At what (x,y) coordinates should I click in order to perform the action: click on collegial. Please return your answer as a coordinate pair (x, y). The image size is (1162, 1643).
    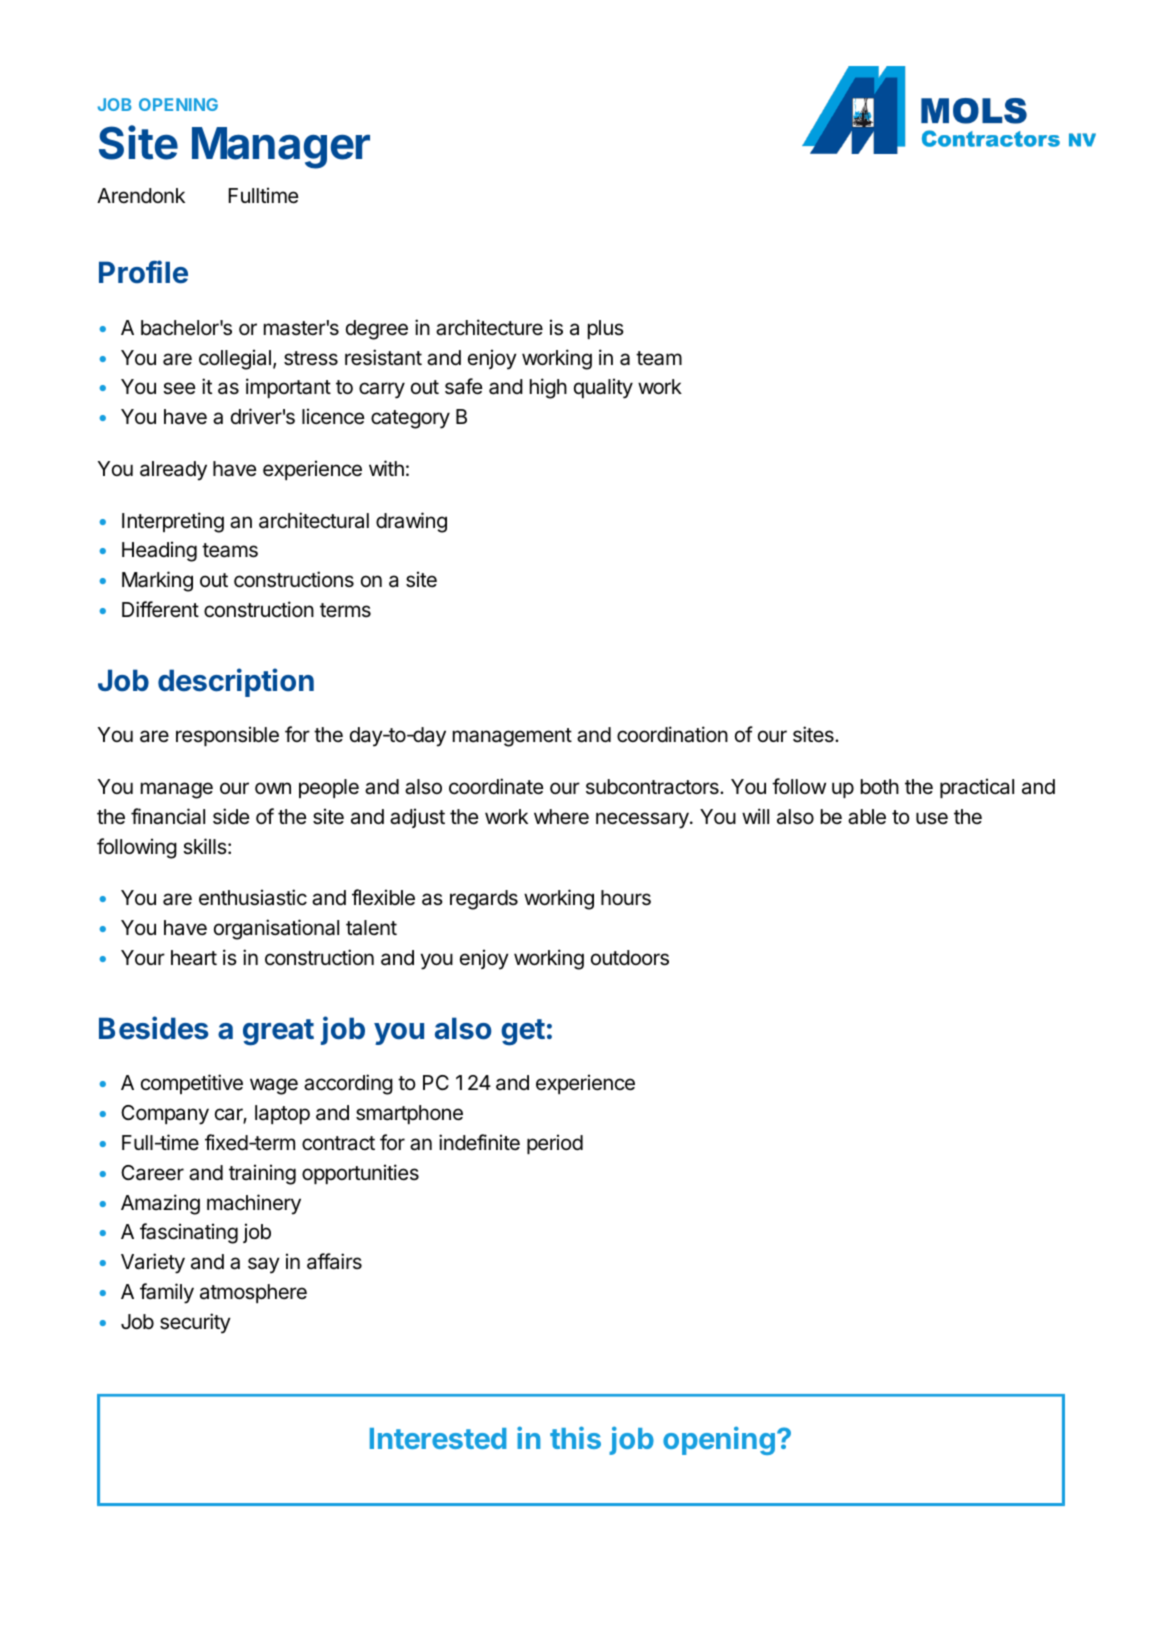
    Looking at the image, I should click on (235, 359).
